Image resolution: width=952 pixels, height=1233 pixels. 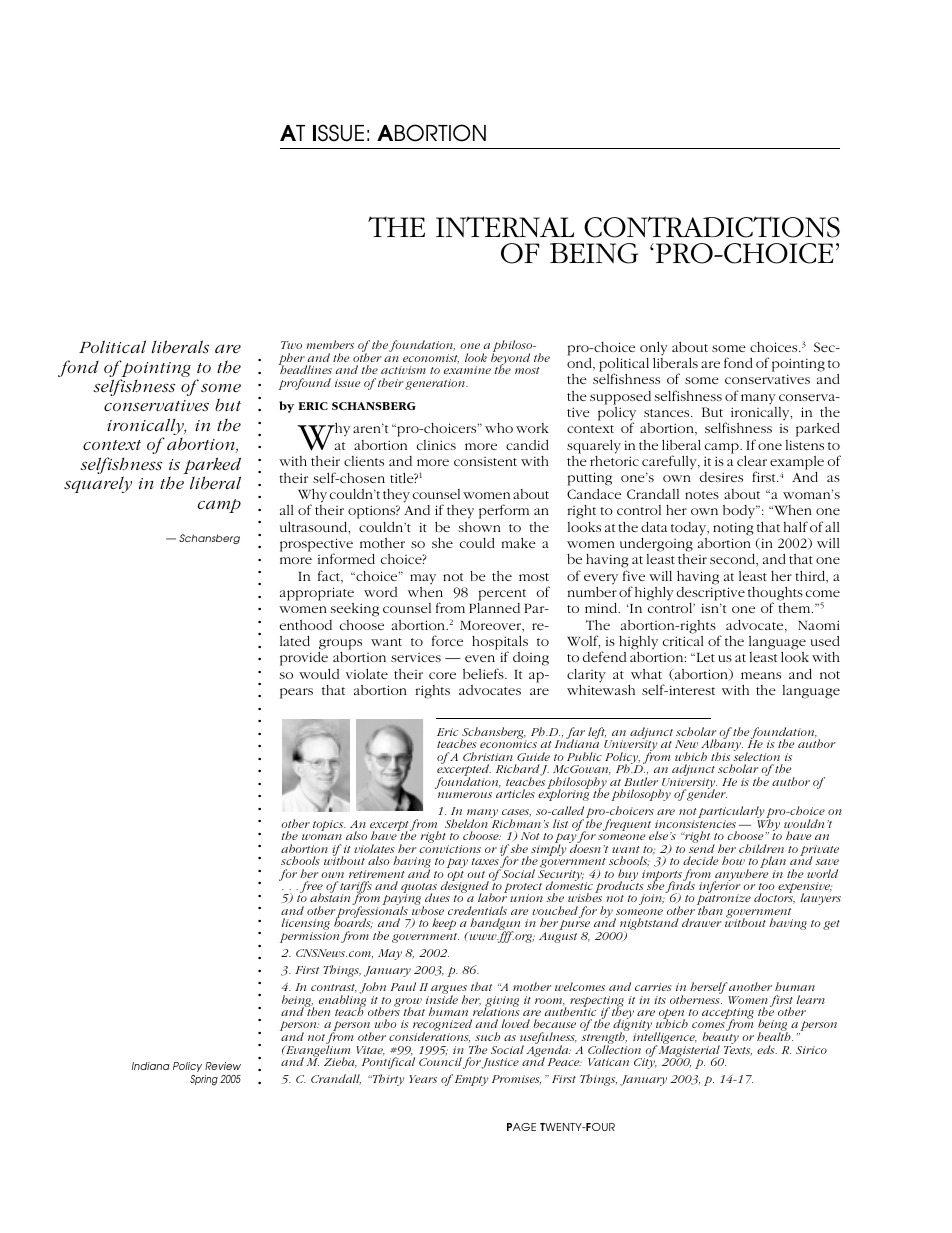 What do you see at coordinates (752, 461) in the page?
I see `clear` at bounding box center [752, 461].
